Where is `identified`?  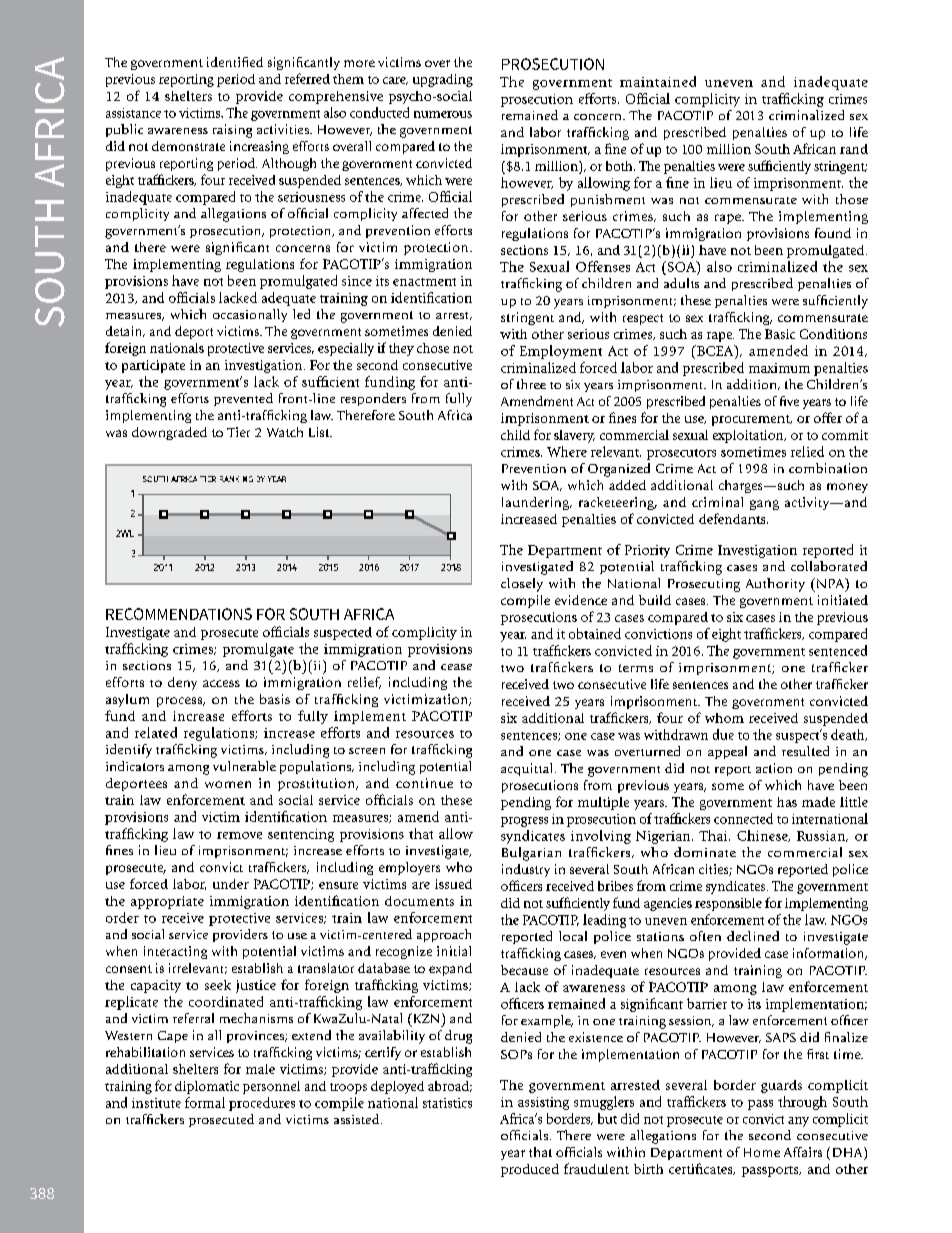 identified is located at coordinates (235, 62).
